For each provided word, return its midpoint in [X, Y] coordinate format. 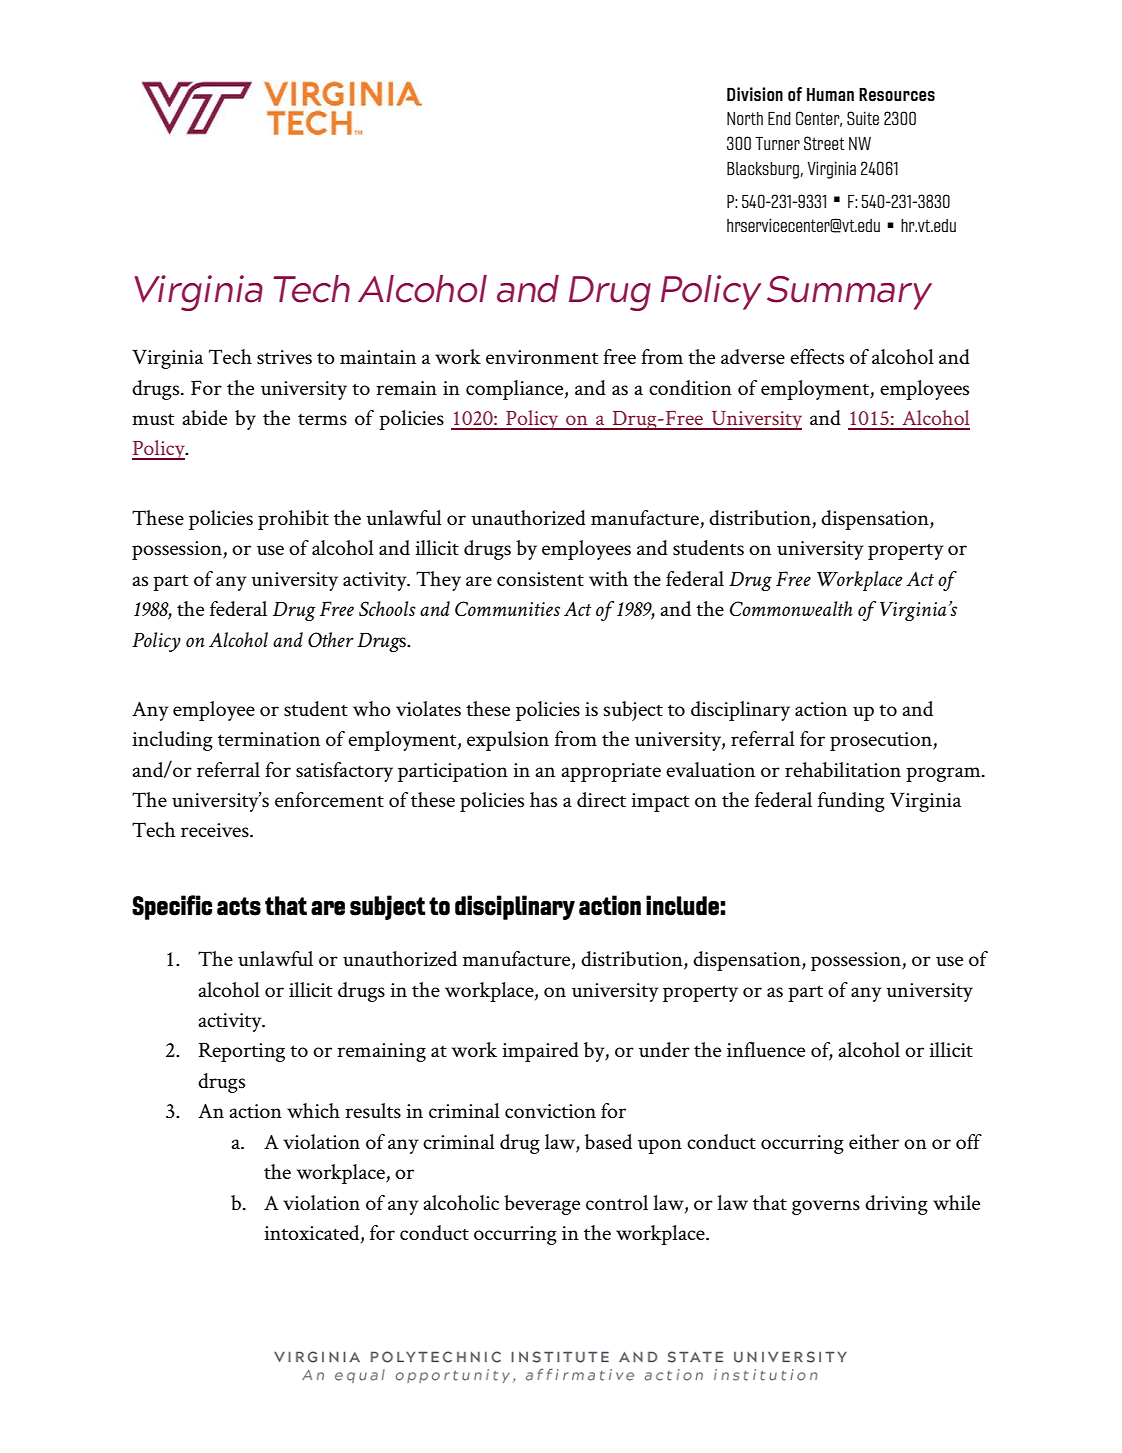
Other [331, 640]
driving [896, 1205]
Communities [507, 608]
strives [284, 357]
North [745, 118]
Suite [863, 118]
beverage [542, 1205]
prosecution [882, 741]
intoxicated [313, 1233]
